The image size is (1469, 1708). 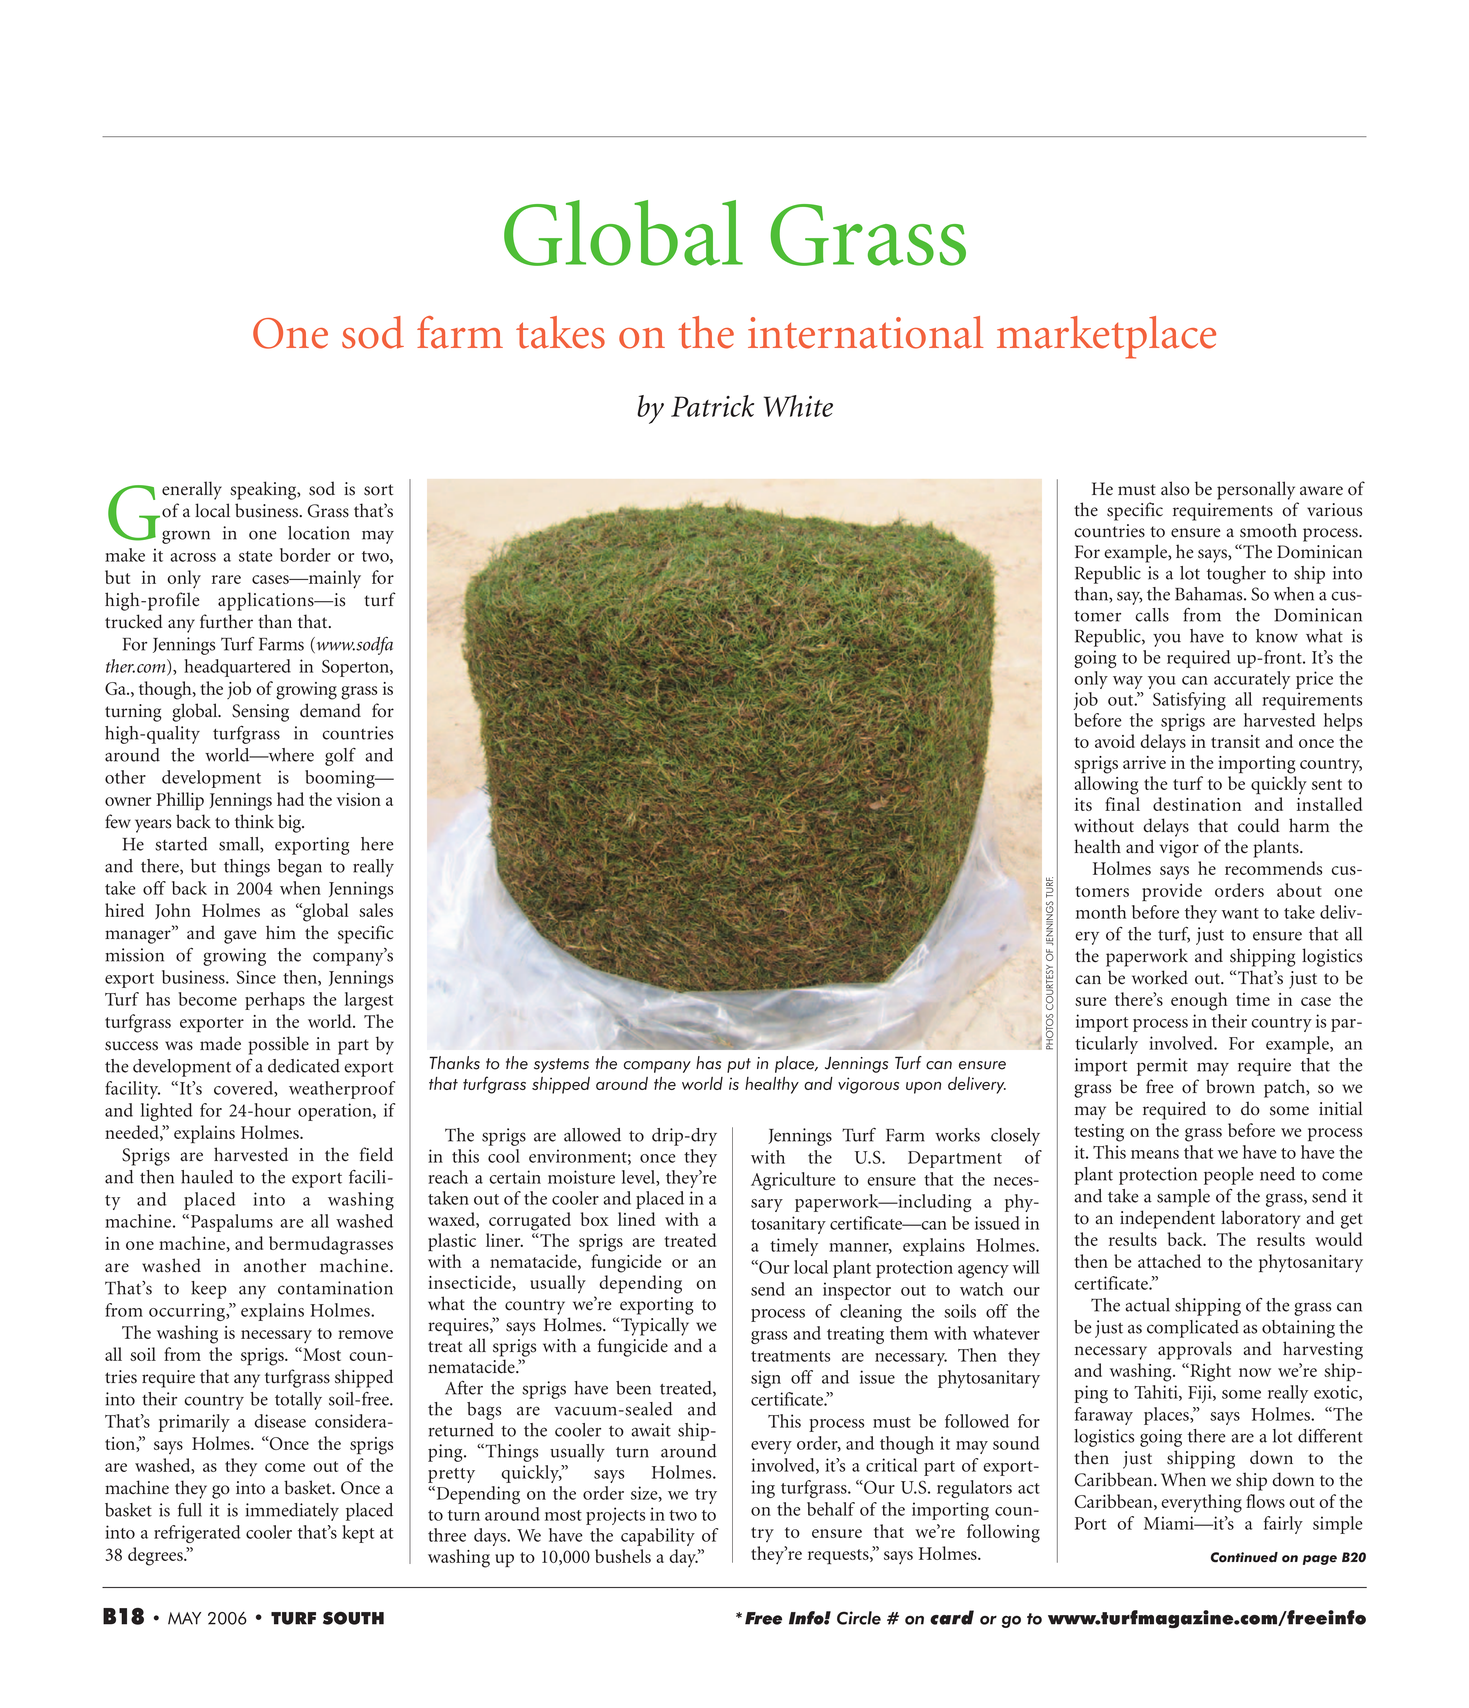 I want to click on transit, so click(x=1235, y=741).
